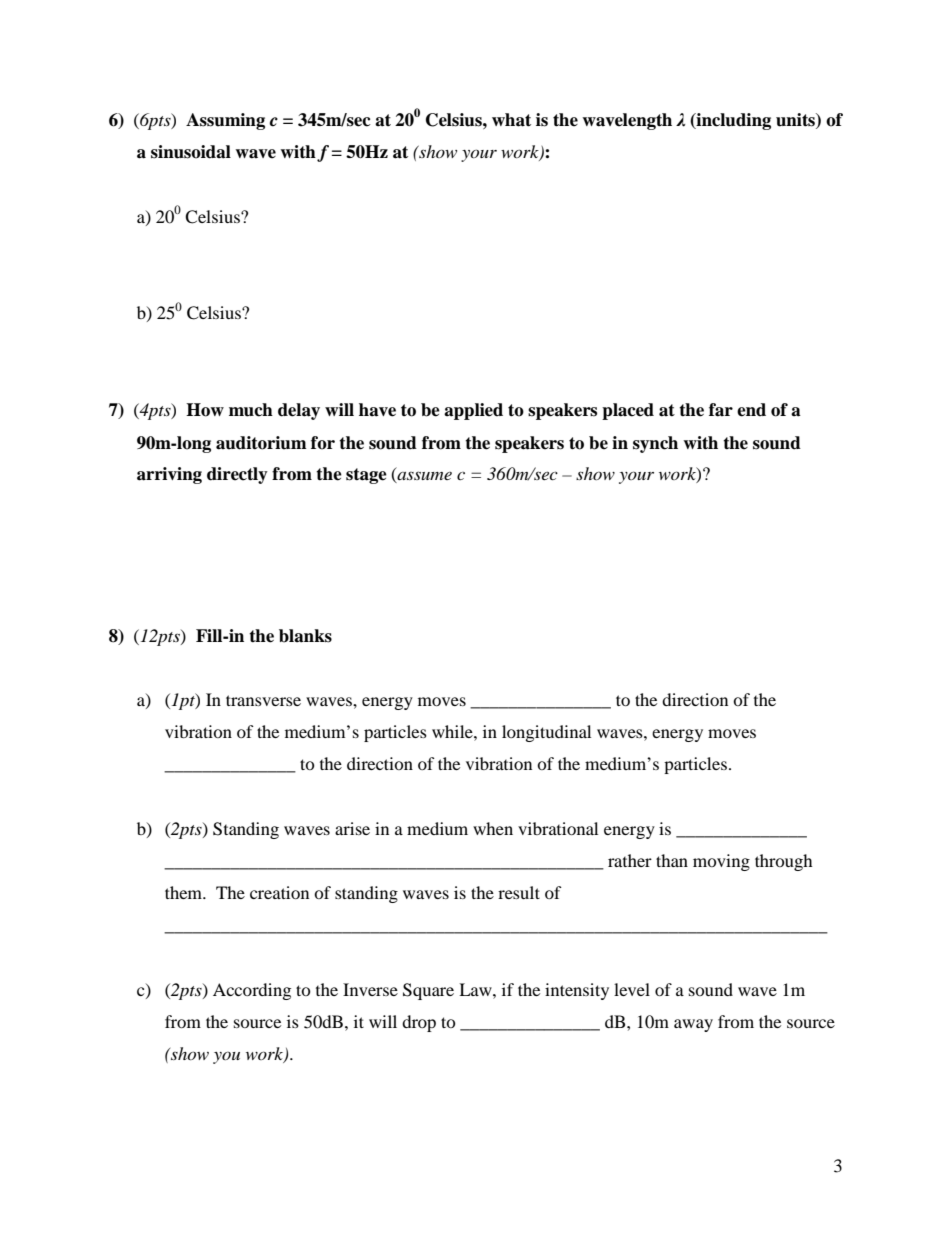 The width and height of the screenshot is (952, 1233). What do you see at coordinates (305, 636) in the screenshot?
I see `blanks` at bounding box center [305, 636].
